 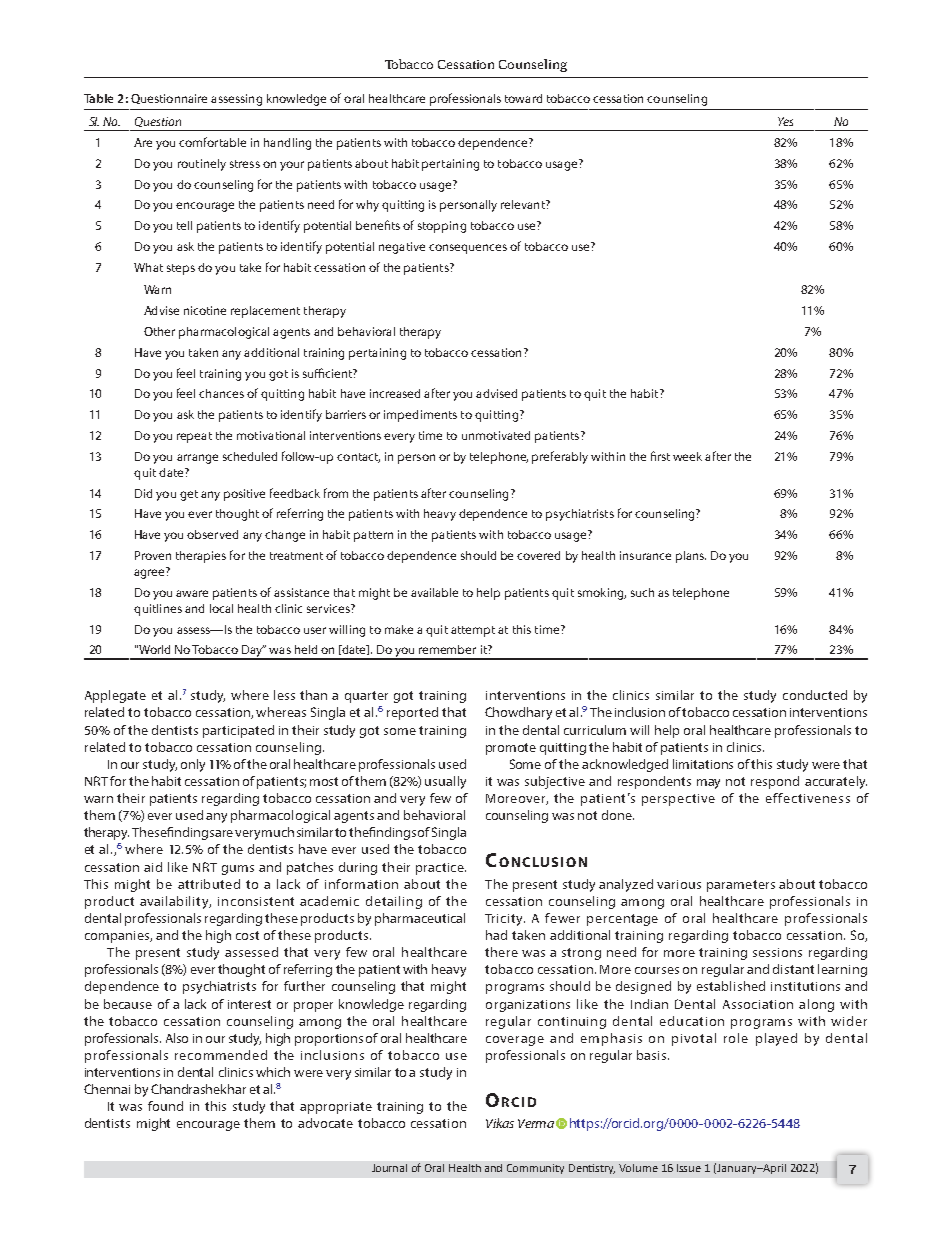 What do you see at coordinates (523, 98) in the page?
I see `toward` at bounding box center [523, 98].
